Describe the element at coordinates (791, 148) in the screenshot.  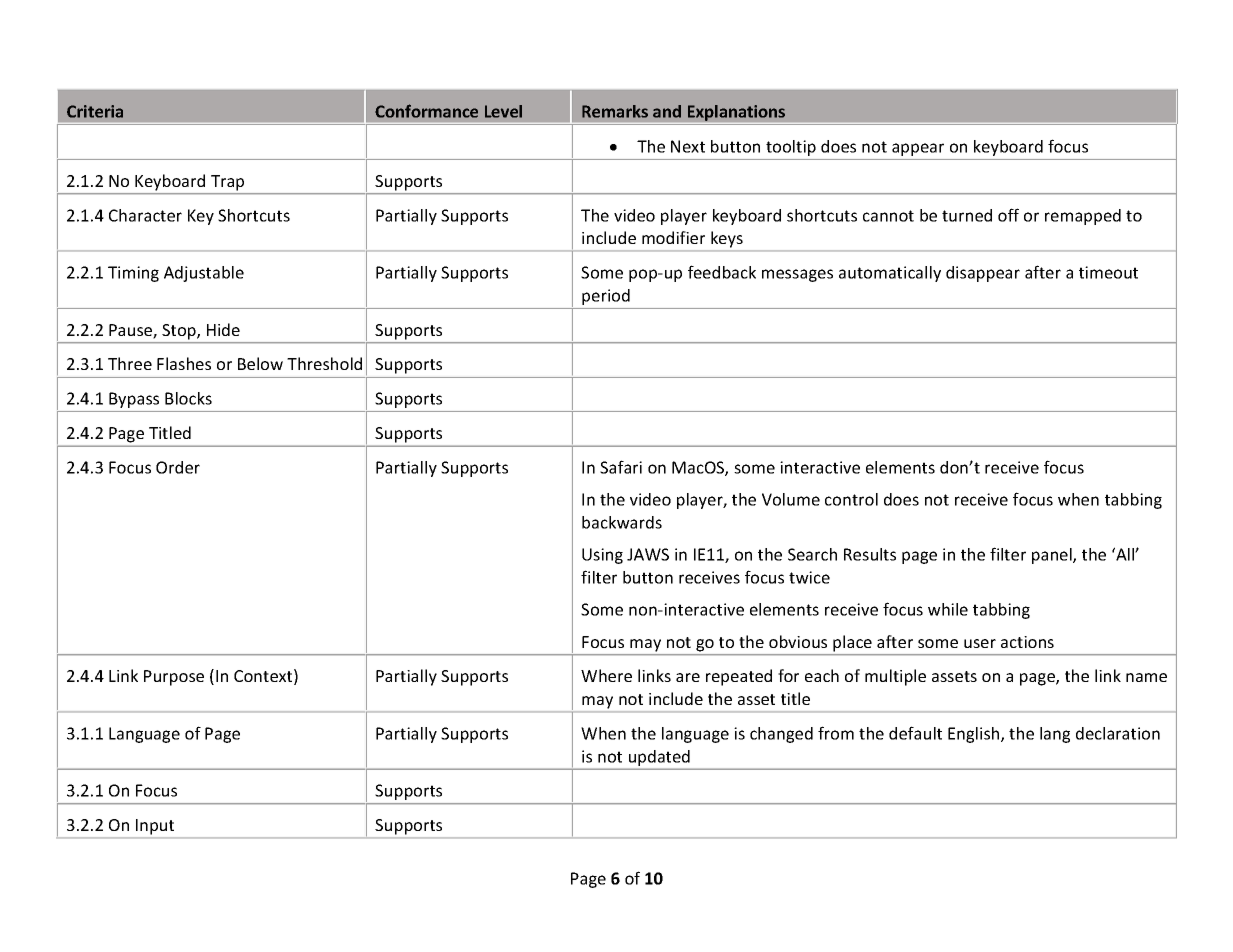
I see `tooltip` at that location.
